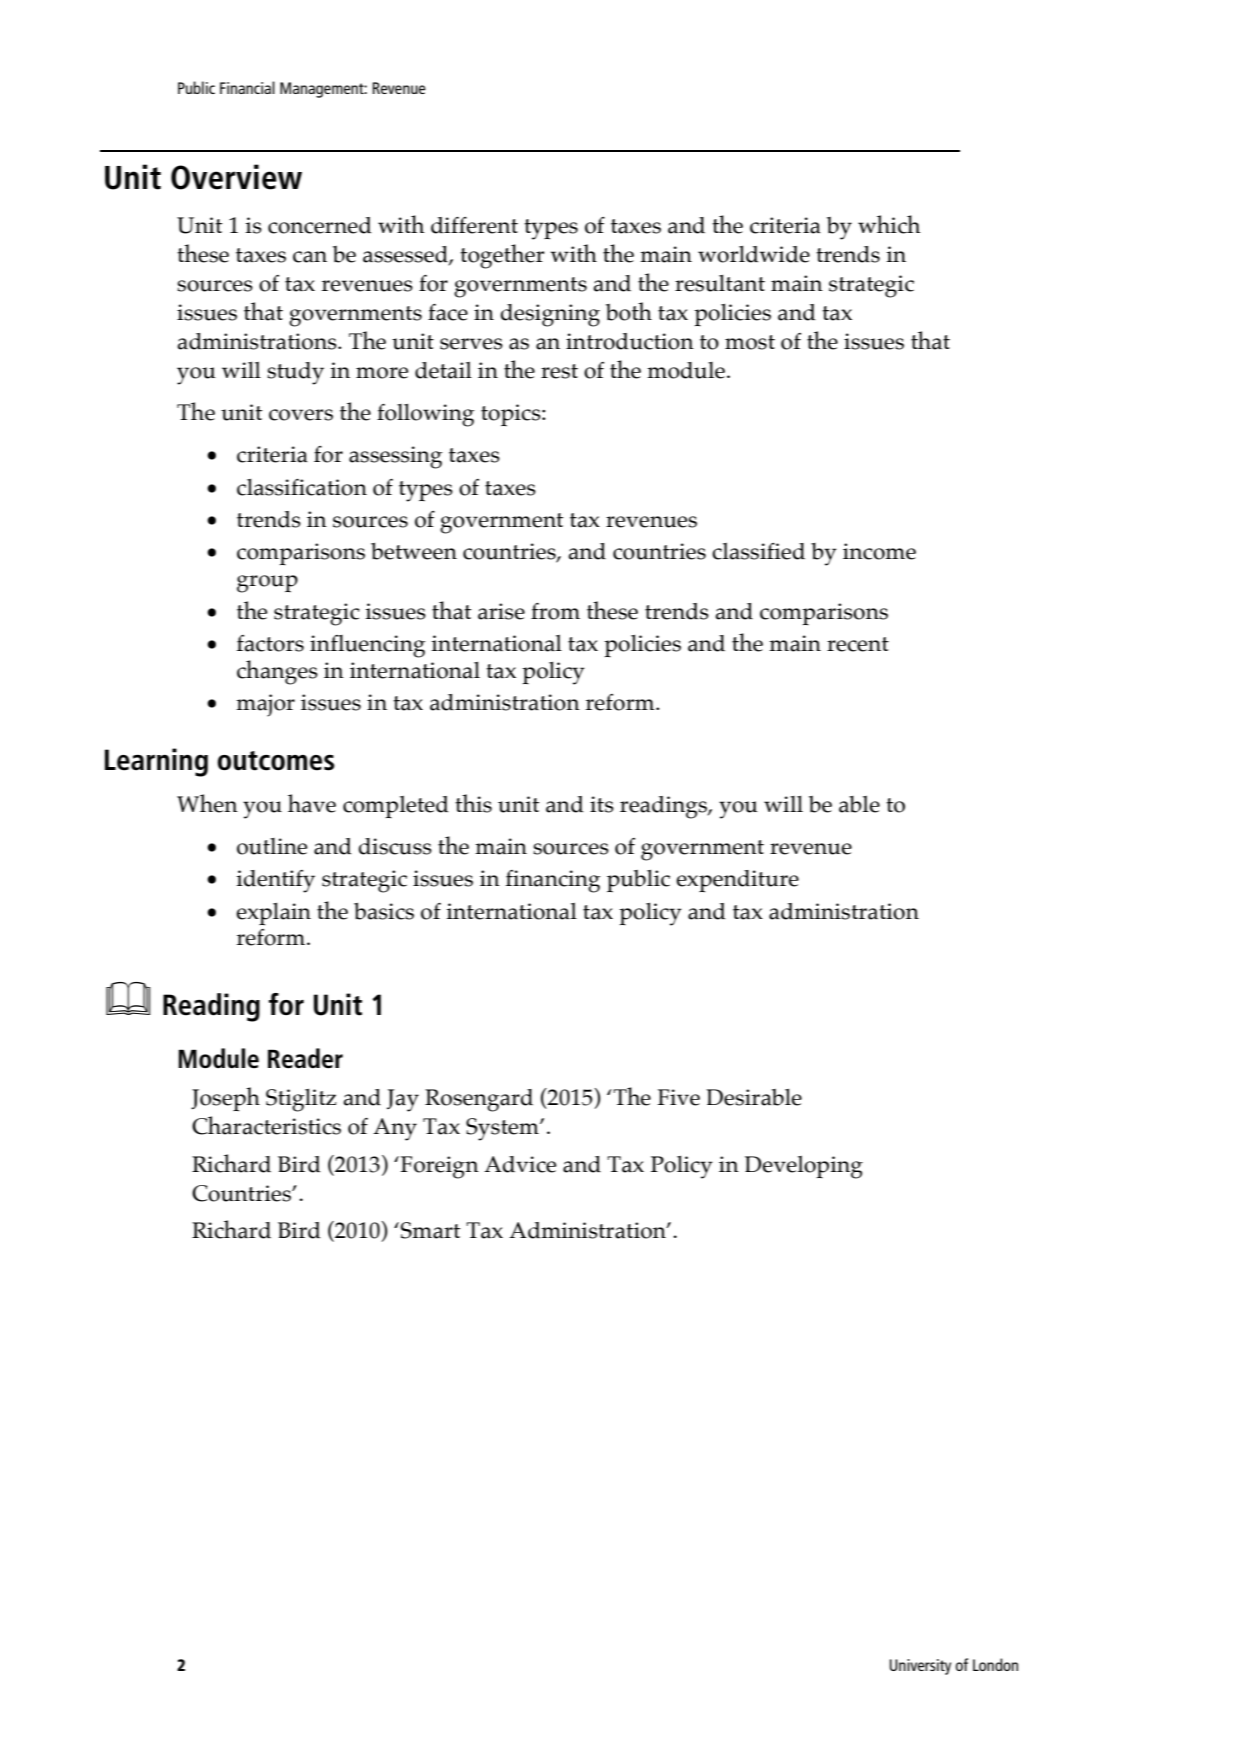 Image resolution: width=1241 pixels, height=1756 pixels. Describe the element at coordinates (678, 1097) in the document. I see `Five` at that location.
